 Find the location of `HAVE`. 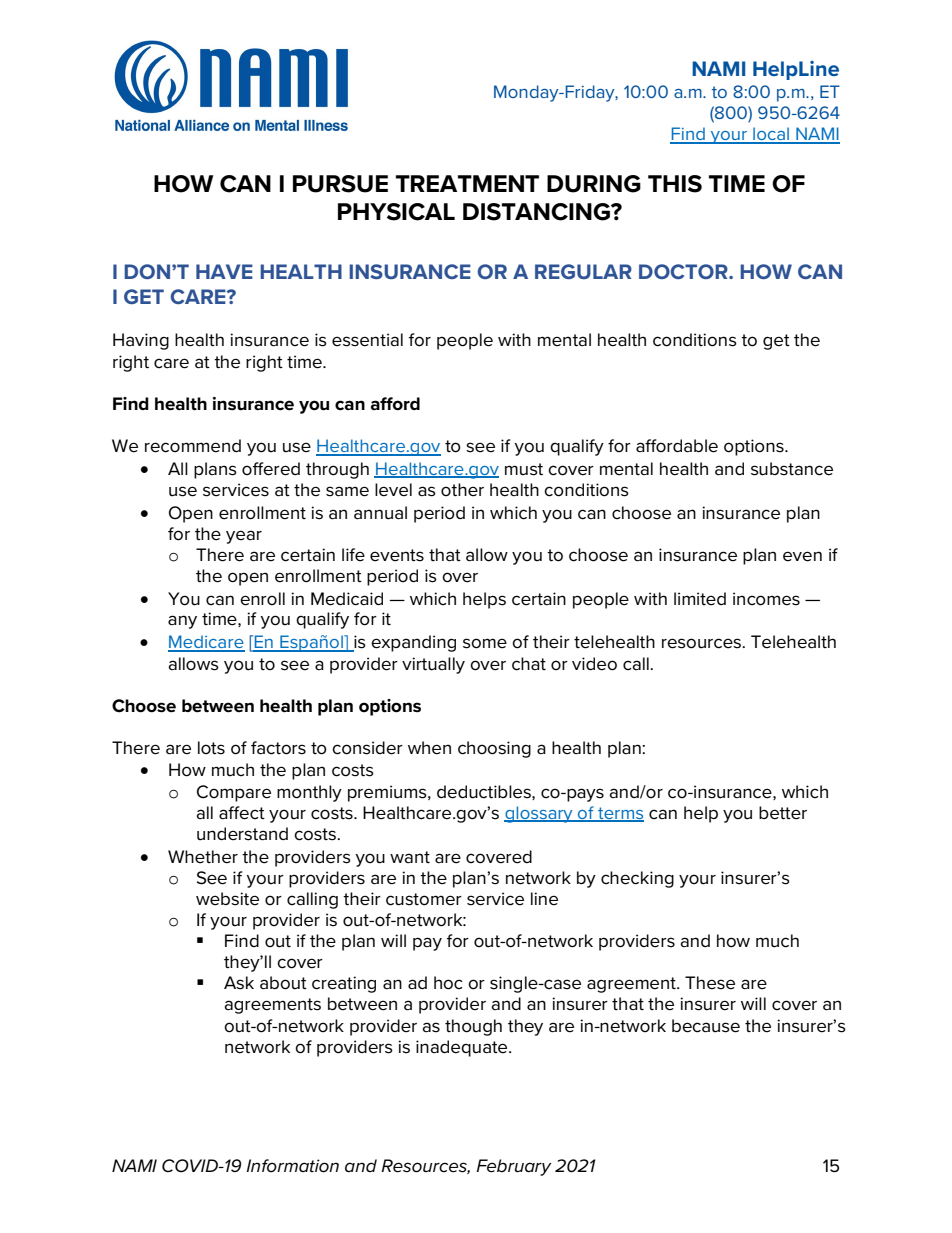

HAVE is located at coordinates (224, 271).
